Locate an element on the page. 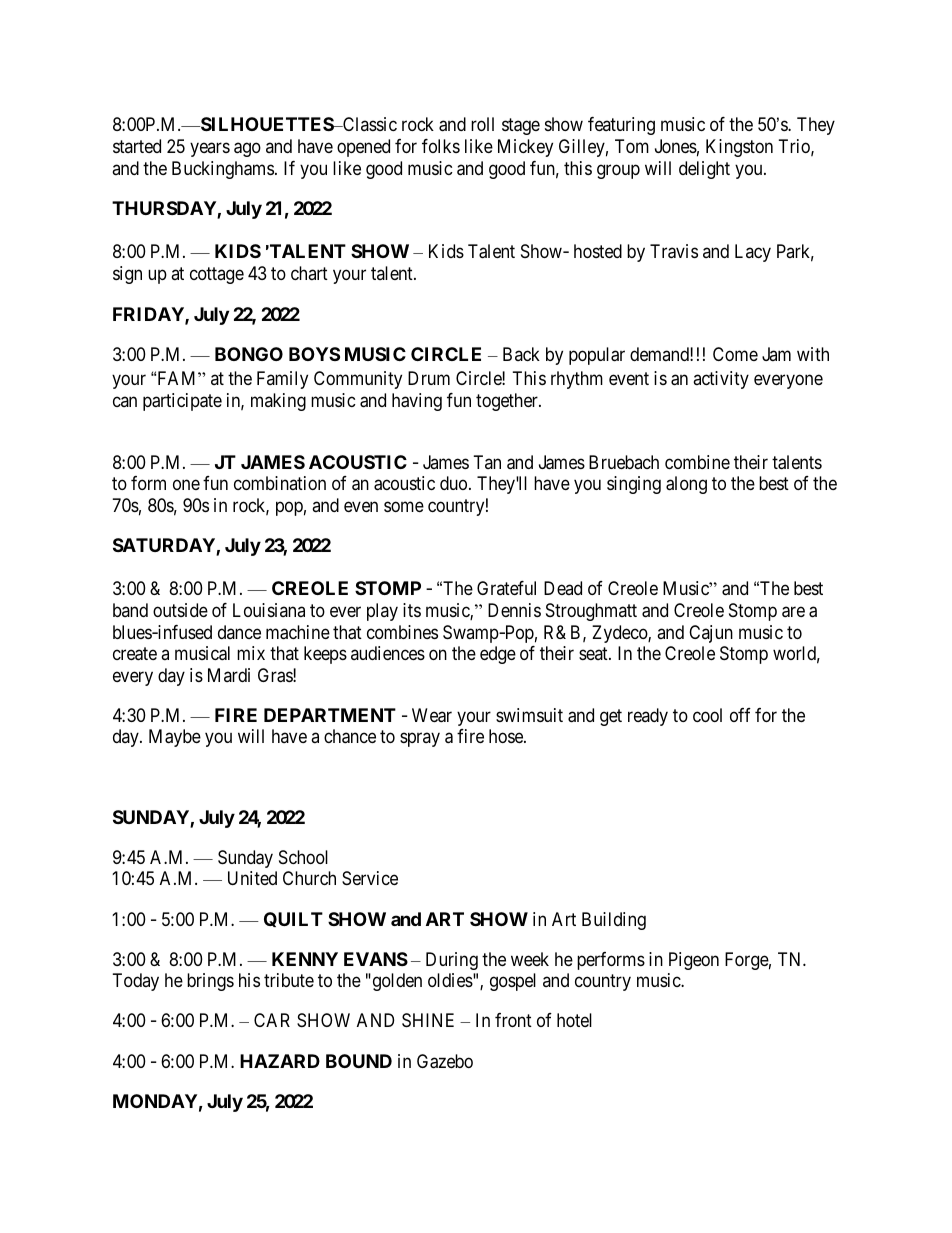  Kingston is located at coordinates (739, 148).
